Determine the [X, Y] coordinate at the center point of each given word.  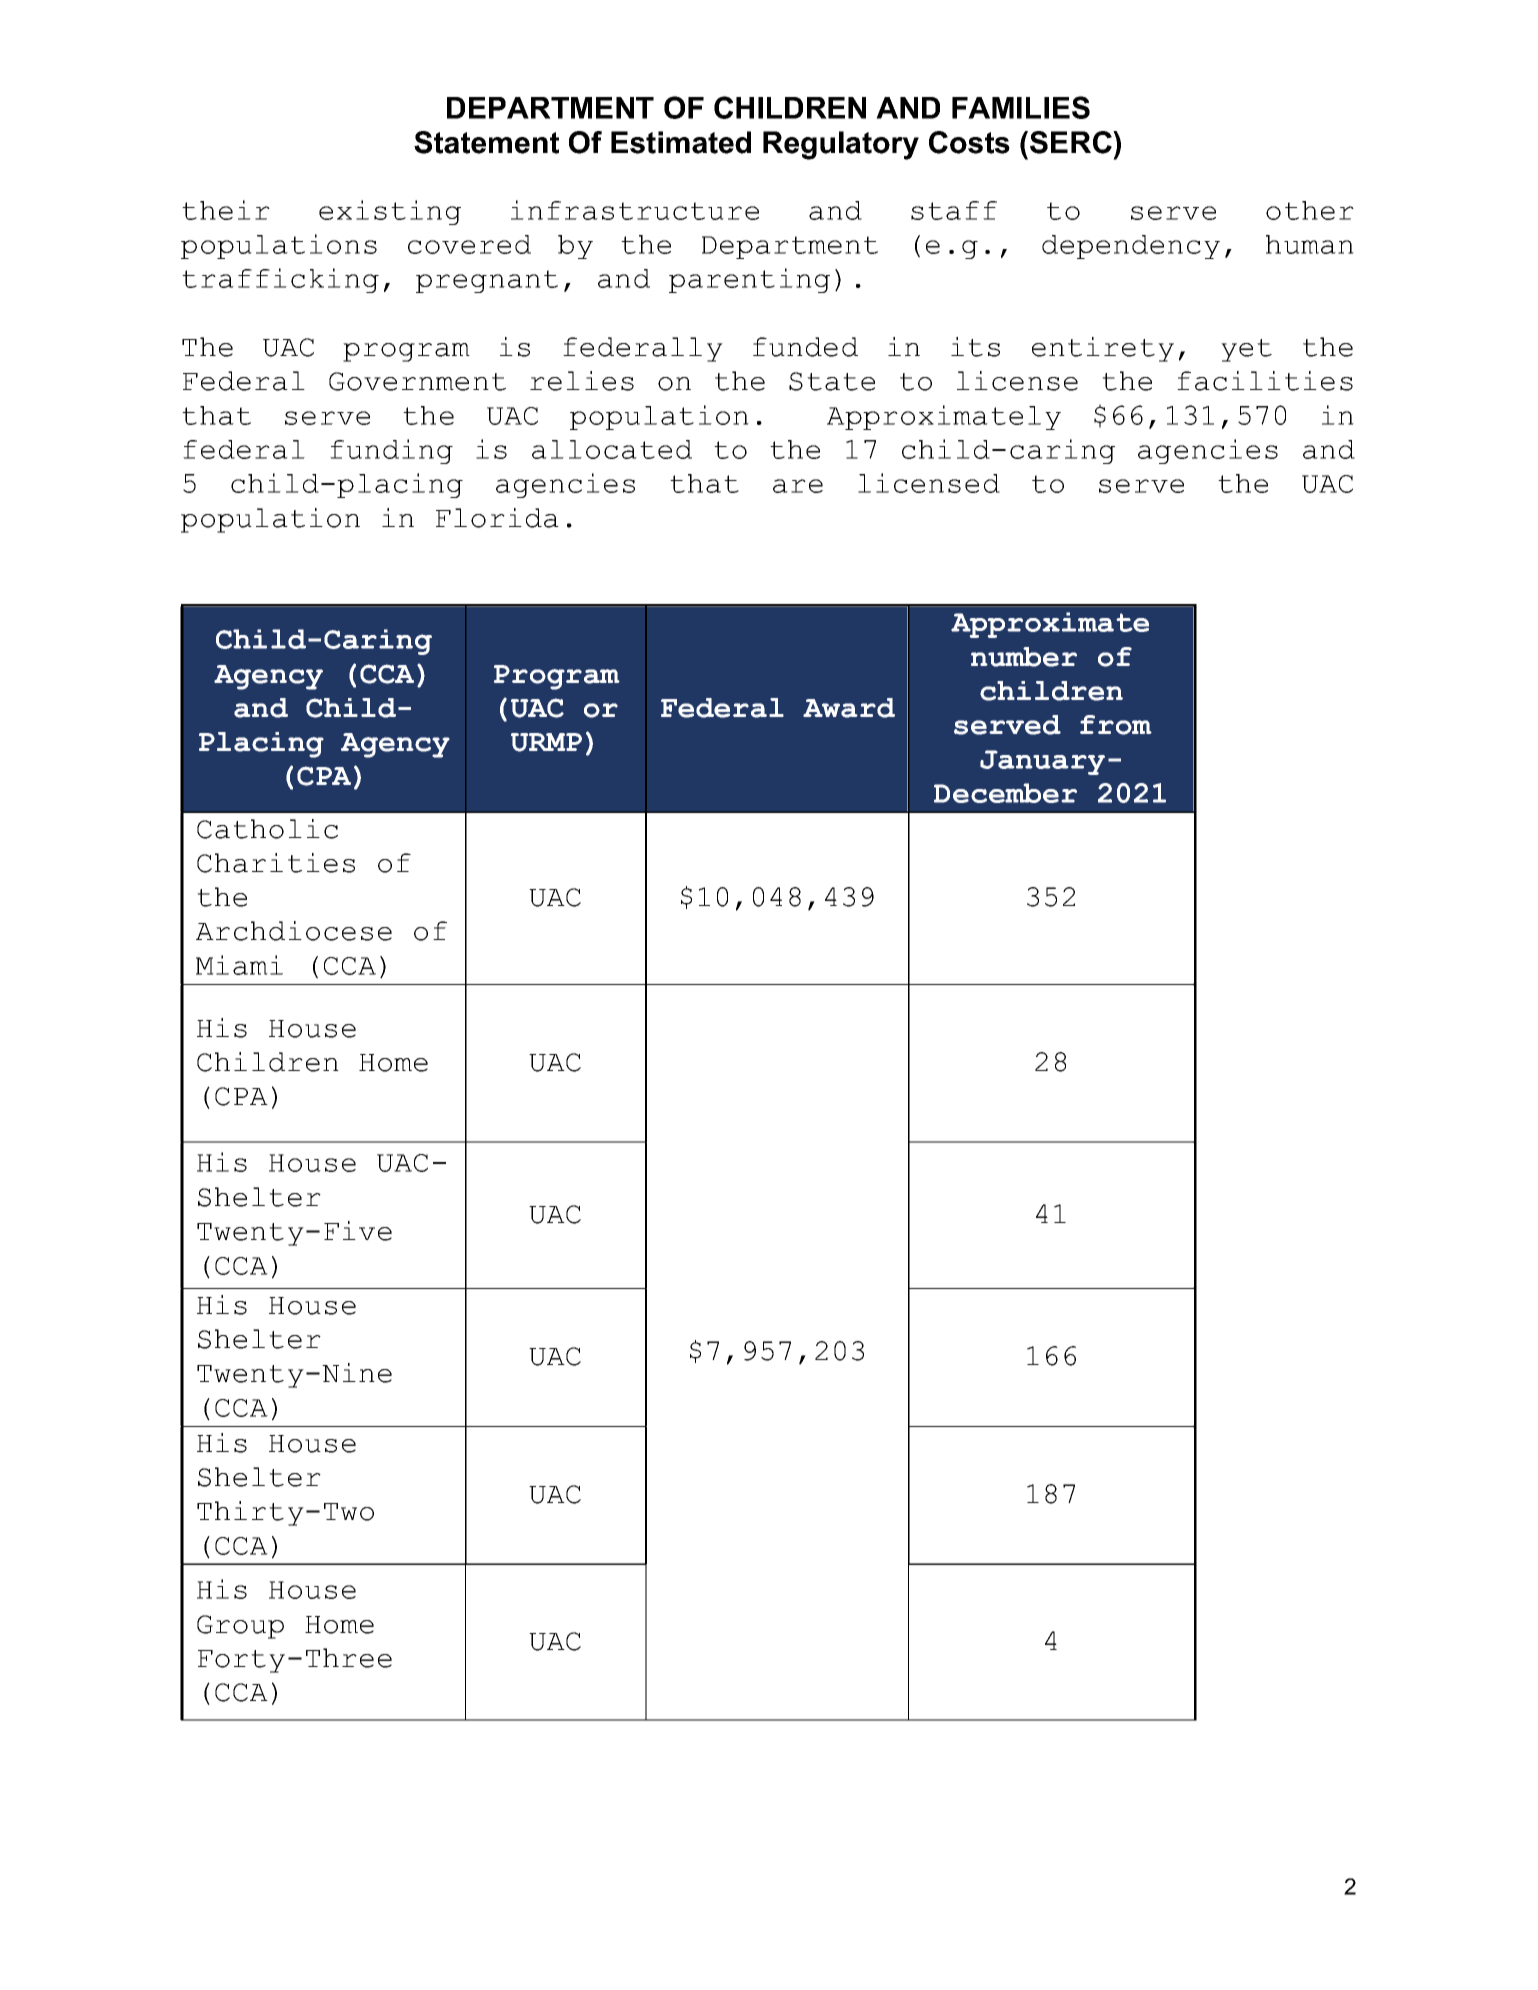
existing [390, 212]
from [1116, 725]
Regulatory [841, 145]
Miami [239, 965]
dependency [1131, 247]
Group [240, 1627]
